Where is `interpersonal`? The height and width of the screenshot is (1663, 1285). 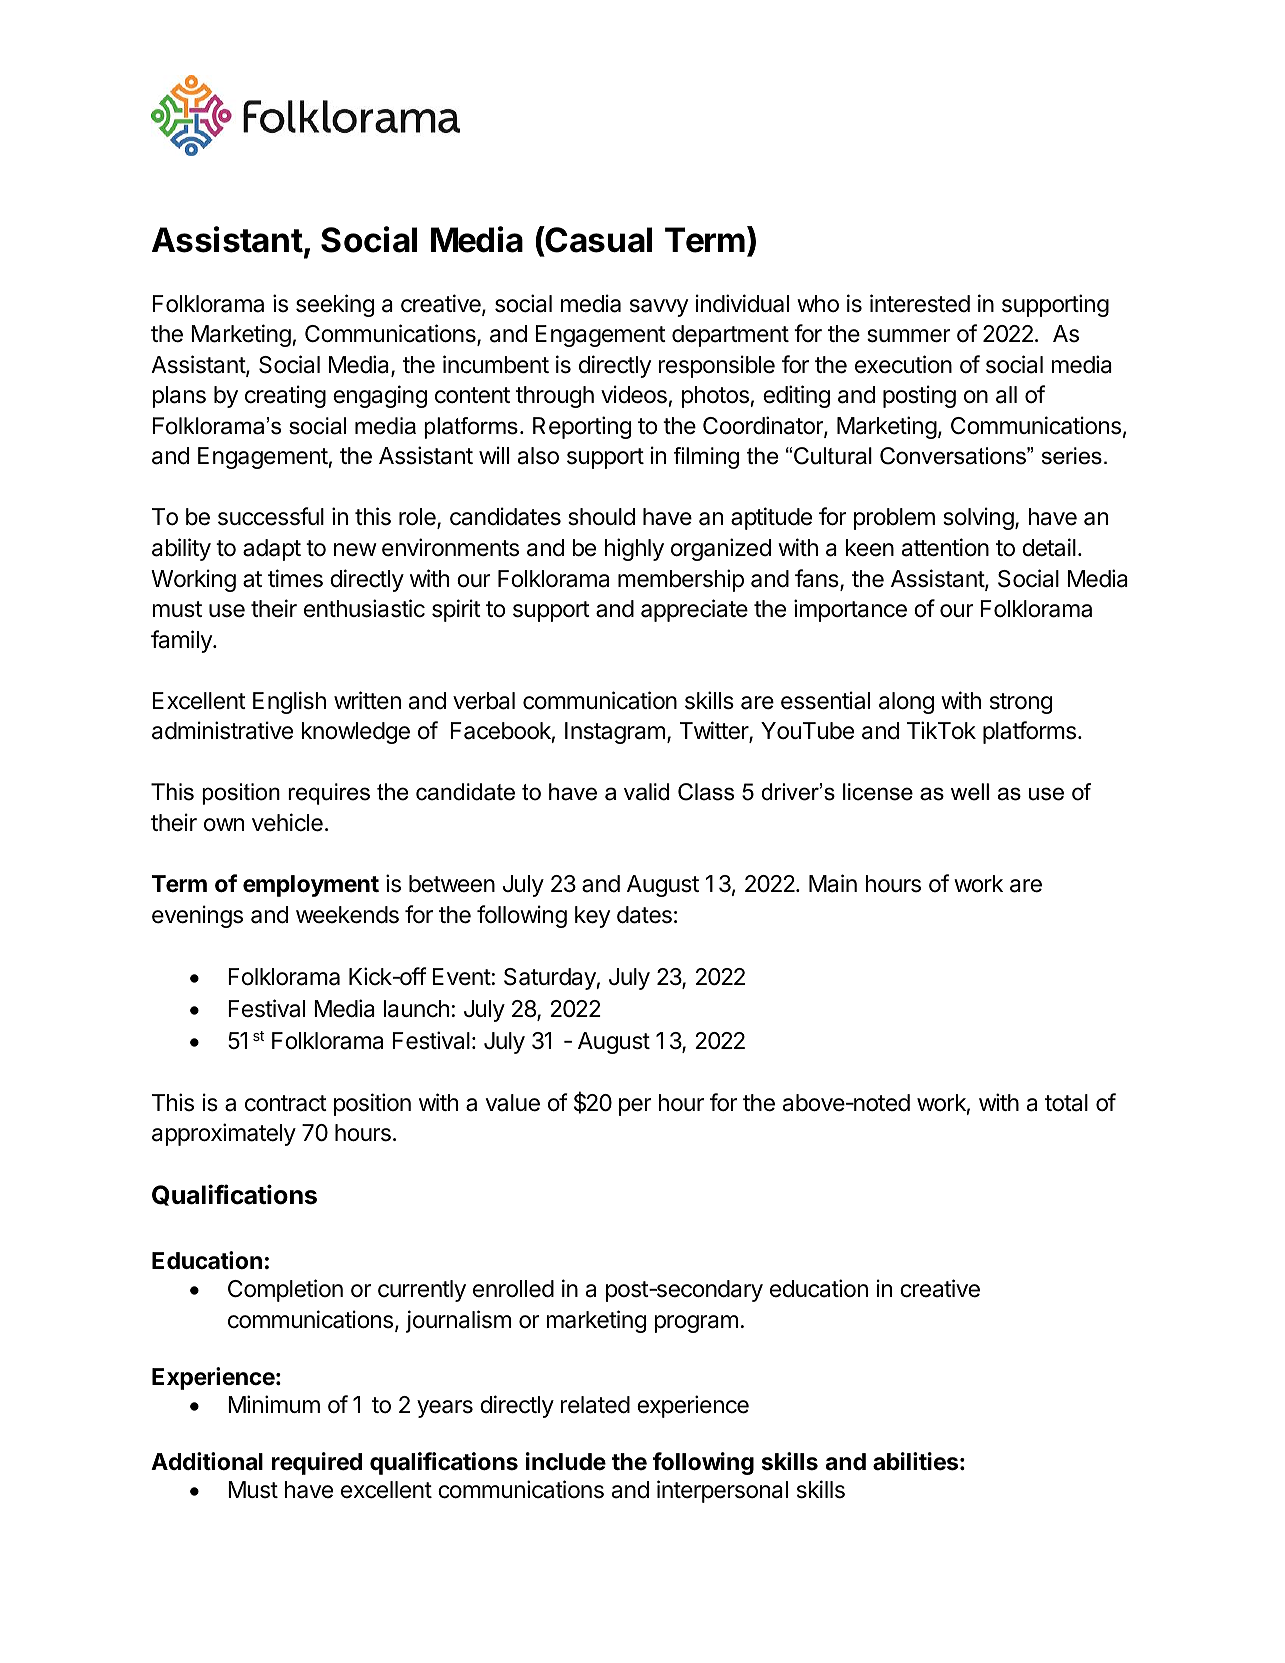
interpersonal is located at coordinates (722, 1491).
